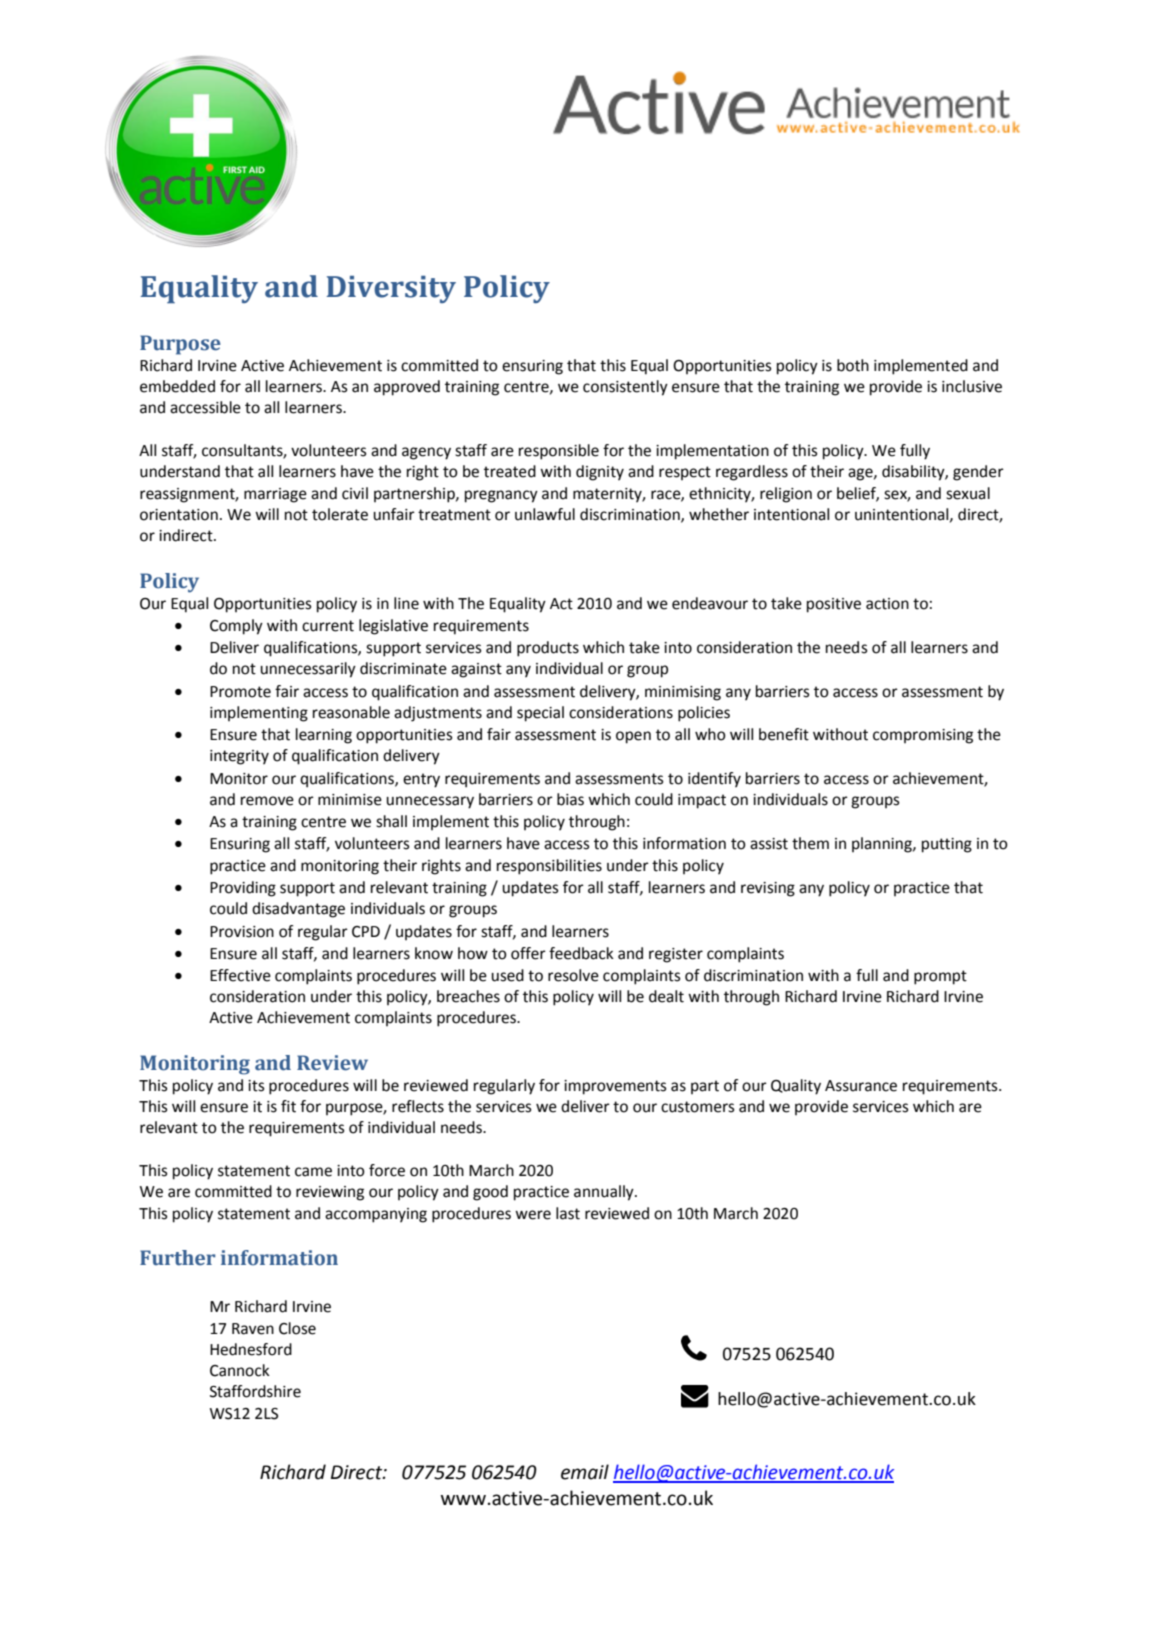 The width and height of the document is (1154, 1631). What do you see at coordinates (568, 1213) in the document?
I see `last` at bounding box center [568, 1213].
